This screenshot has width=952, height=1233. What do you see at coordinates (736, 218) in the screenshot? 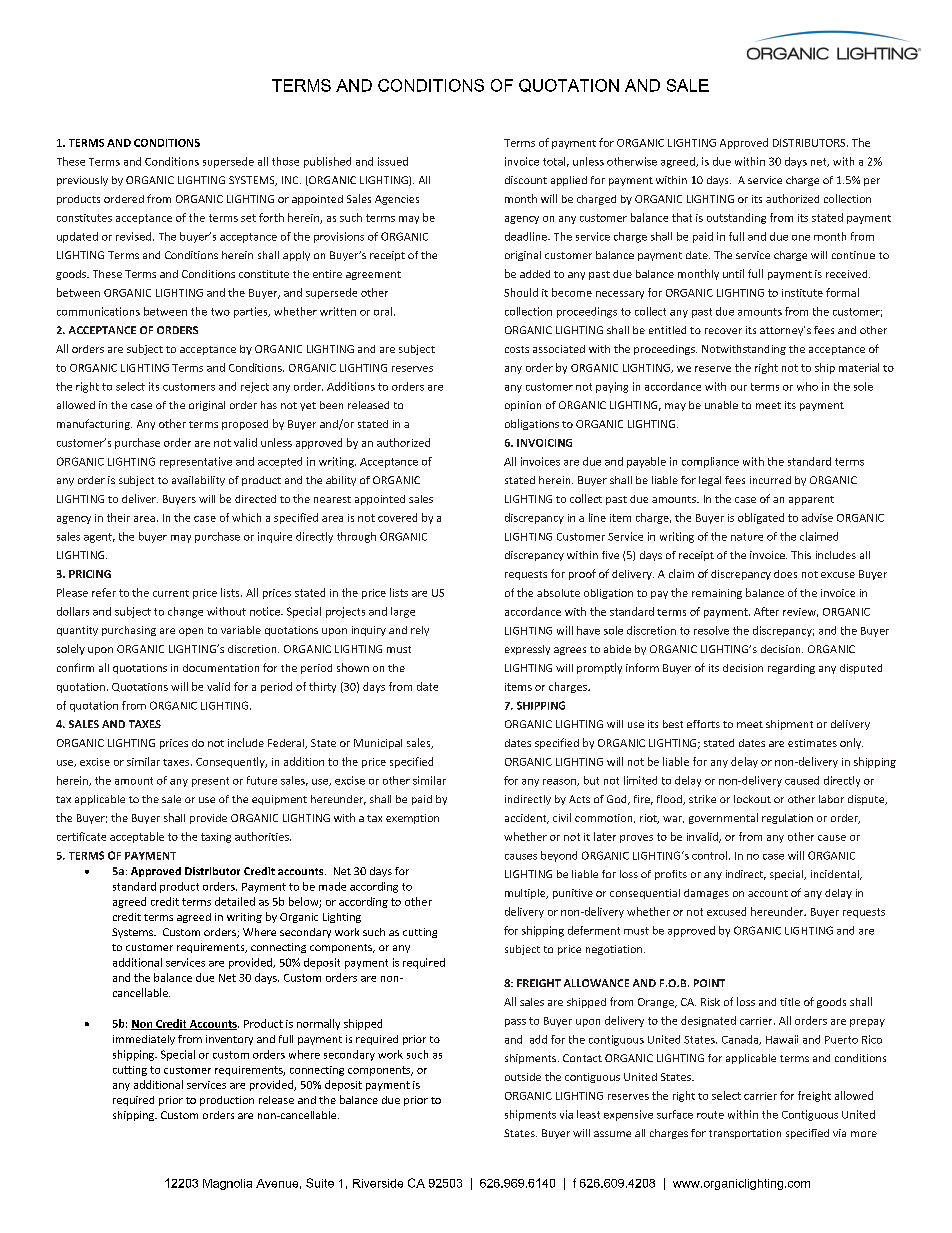
I see `outstanding` at bounding box center [736, 218].
